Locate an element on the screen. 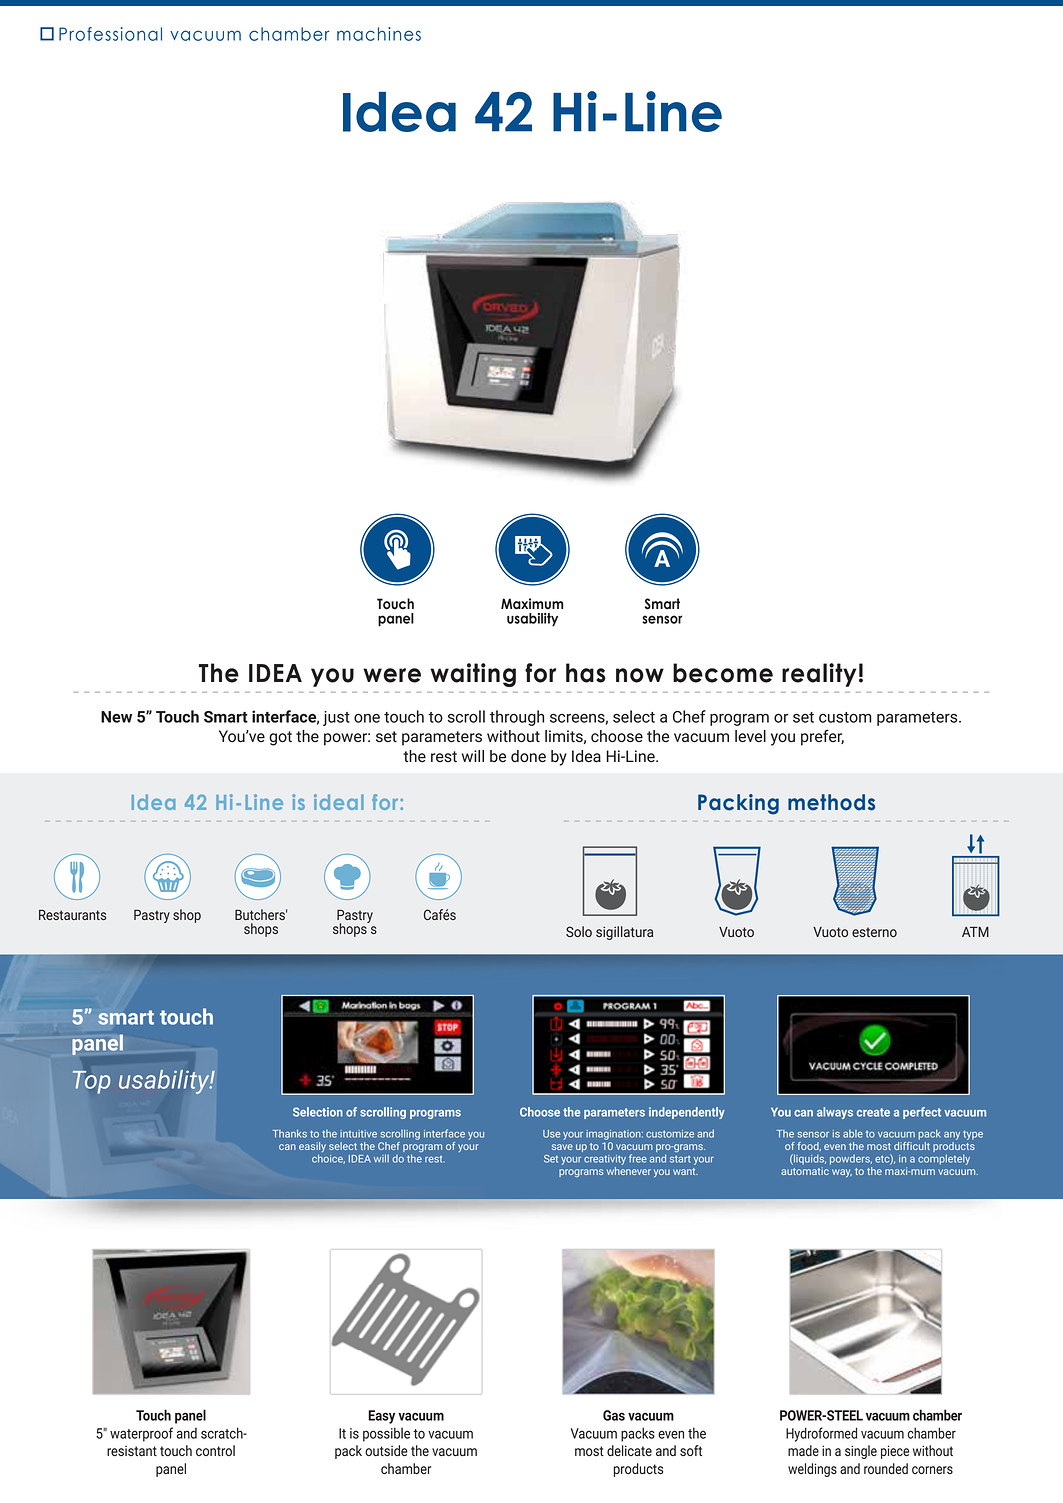  machines is located at coordinates (379, 34).
